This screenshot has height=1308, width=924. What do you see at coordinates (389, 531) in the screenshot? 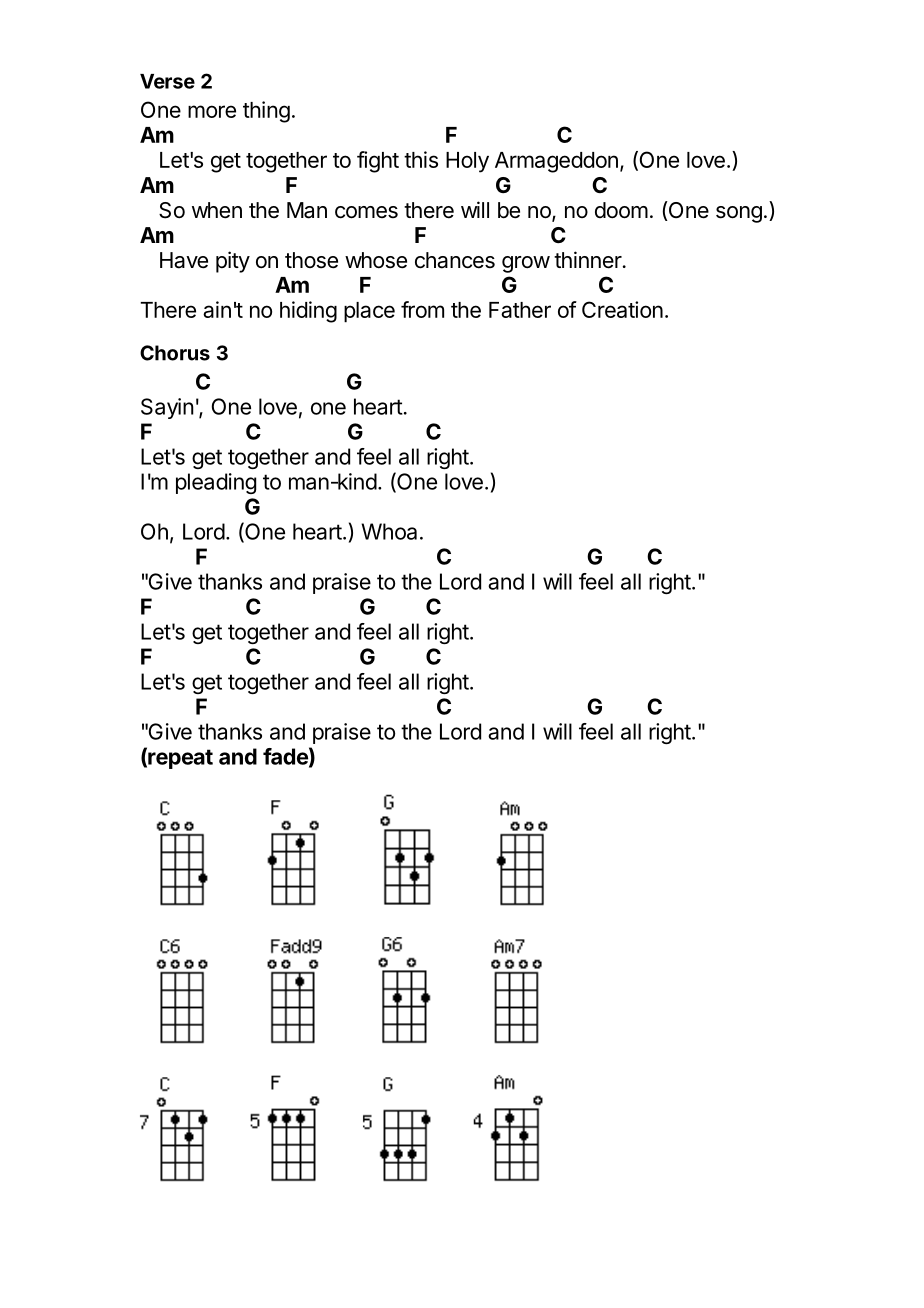
I see `Whoa` at bounding box center [389, 531].
